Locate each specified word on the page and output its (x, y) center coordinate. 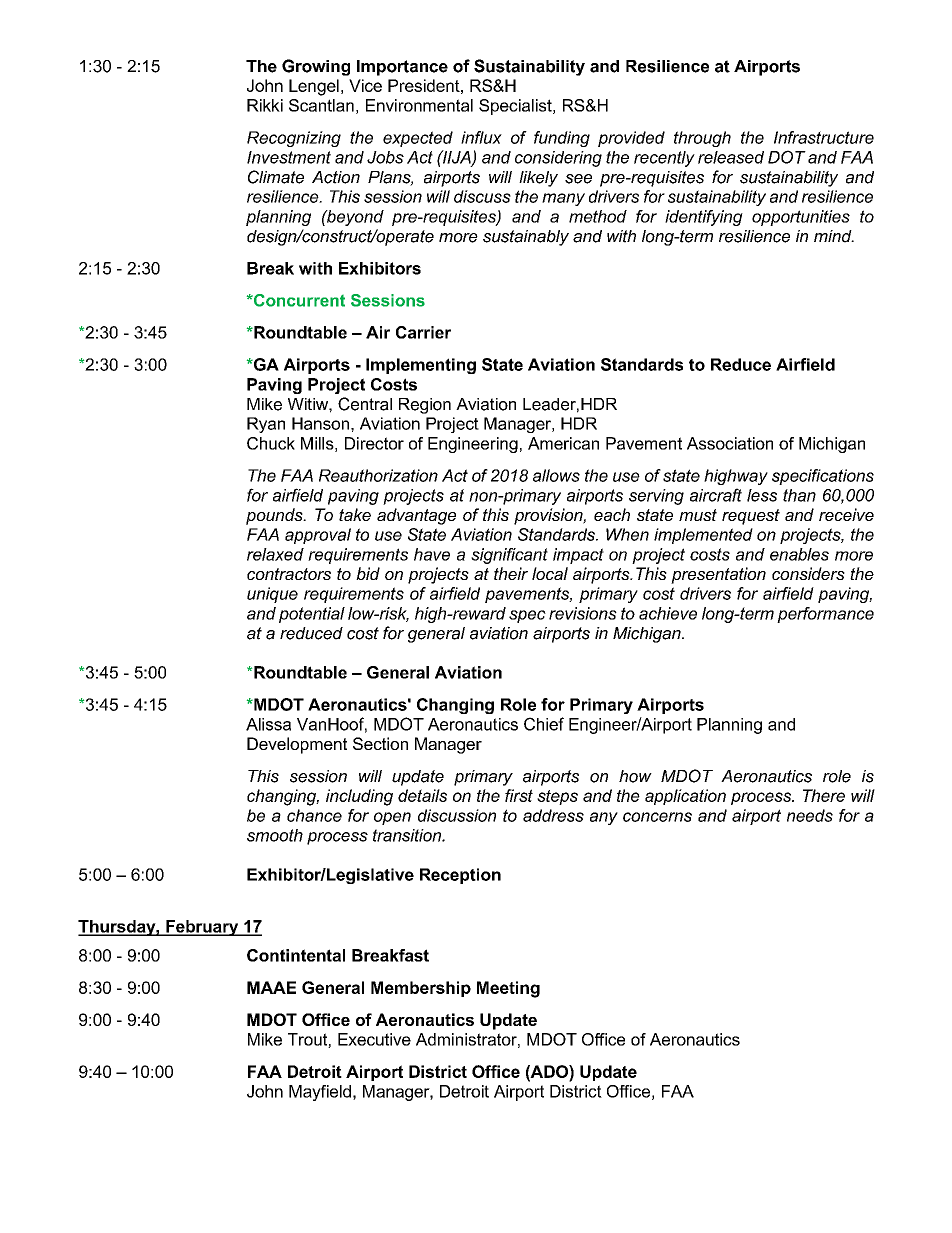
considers (808, 573)
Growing (316, 67)
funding (562, 139)
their (511, 573)
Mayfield (320, 1093)
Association (730, 443)
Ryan (266, 425)
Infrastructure (824, 137)
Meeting (508, 989)
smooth (275, 835)
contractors (289, 574)
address (553, 815)
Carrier (423, 332)
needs (810, 815)
